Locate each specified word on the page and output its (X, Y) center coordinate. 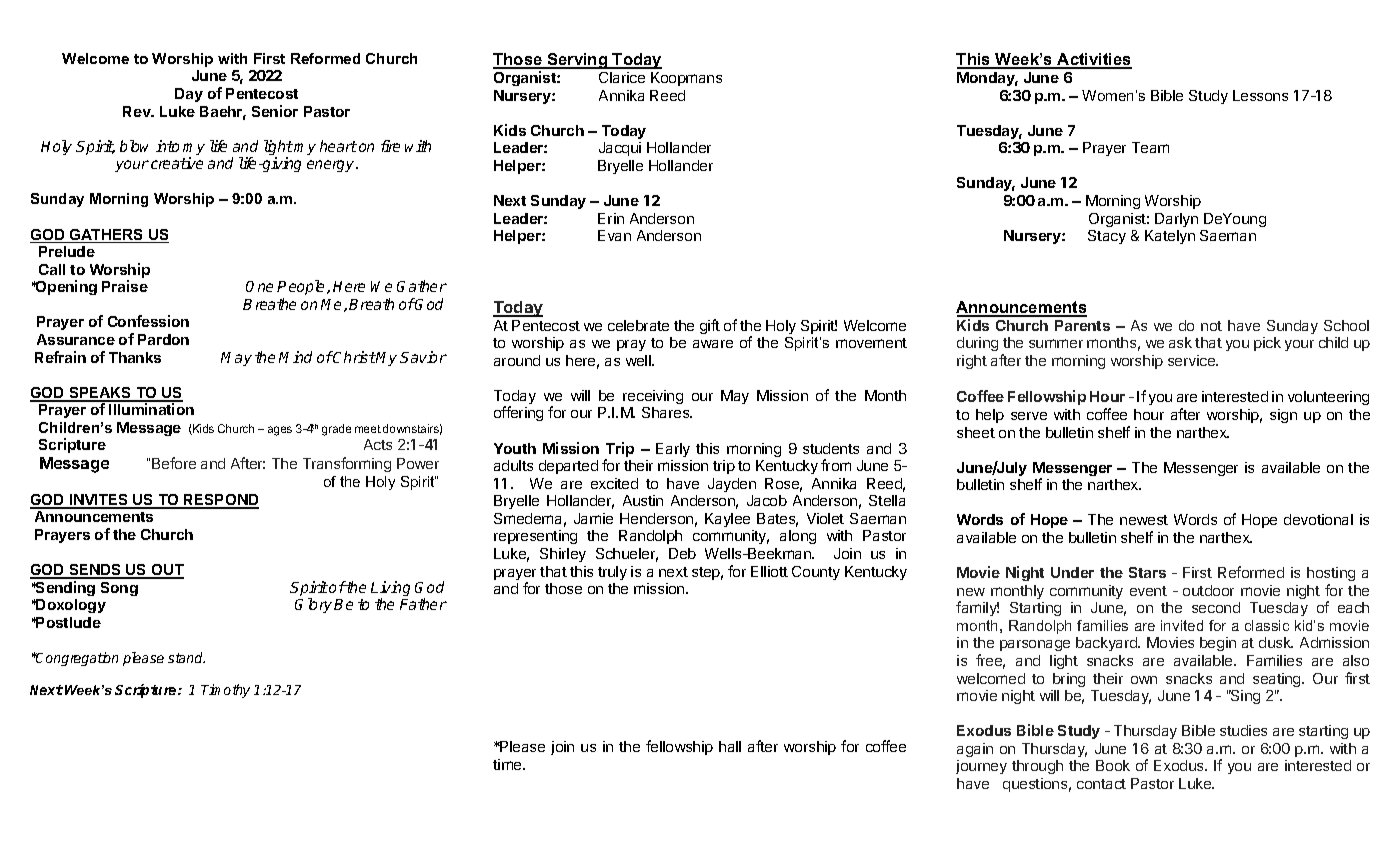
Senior (275, 111)
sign (1283, 416)
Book (1113, 765)
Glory (315, 605)
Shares (667, 412)
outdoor (1208, 590)
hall (730, 746)
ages (280, 431)
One (259, 286)
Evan (614, 235)
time (508, 764)
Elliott (769, 571)
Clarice (622, 77)
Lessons (1260, 95)
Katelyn (1170, 237)
